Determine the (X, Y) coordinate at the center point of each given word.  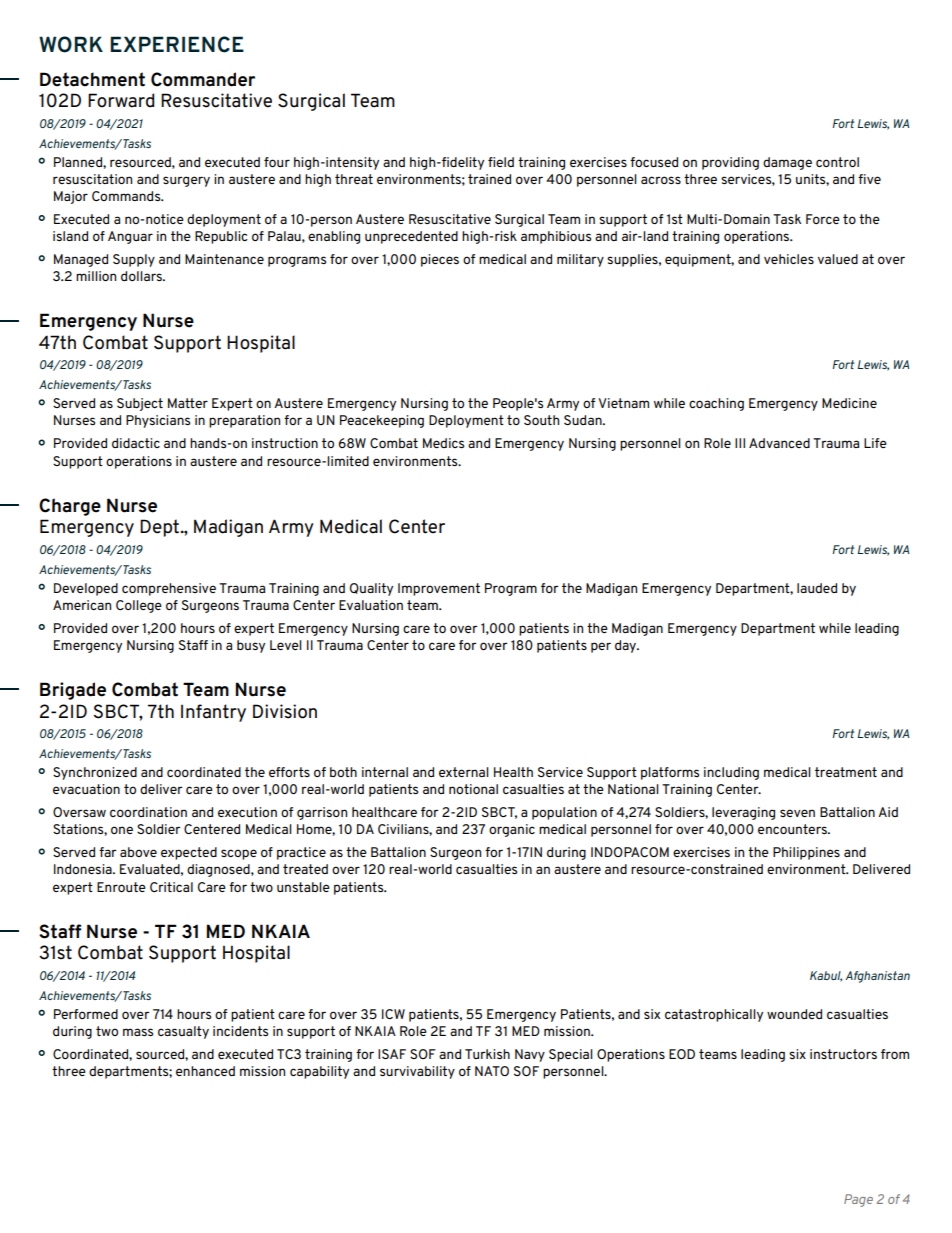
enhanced (205, 1071)
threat (354, 179)
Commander (203, 79)
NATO (492, 1071)
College (139, 606)
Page (858, 1200)
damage (787, 163)
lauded (817, 588)
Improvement (439, 589)
